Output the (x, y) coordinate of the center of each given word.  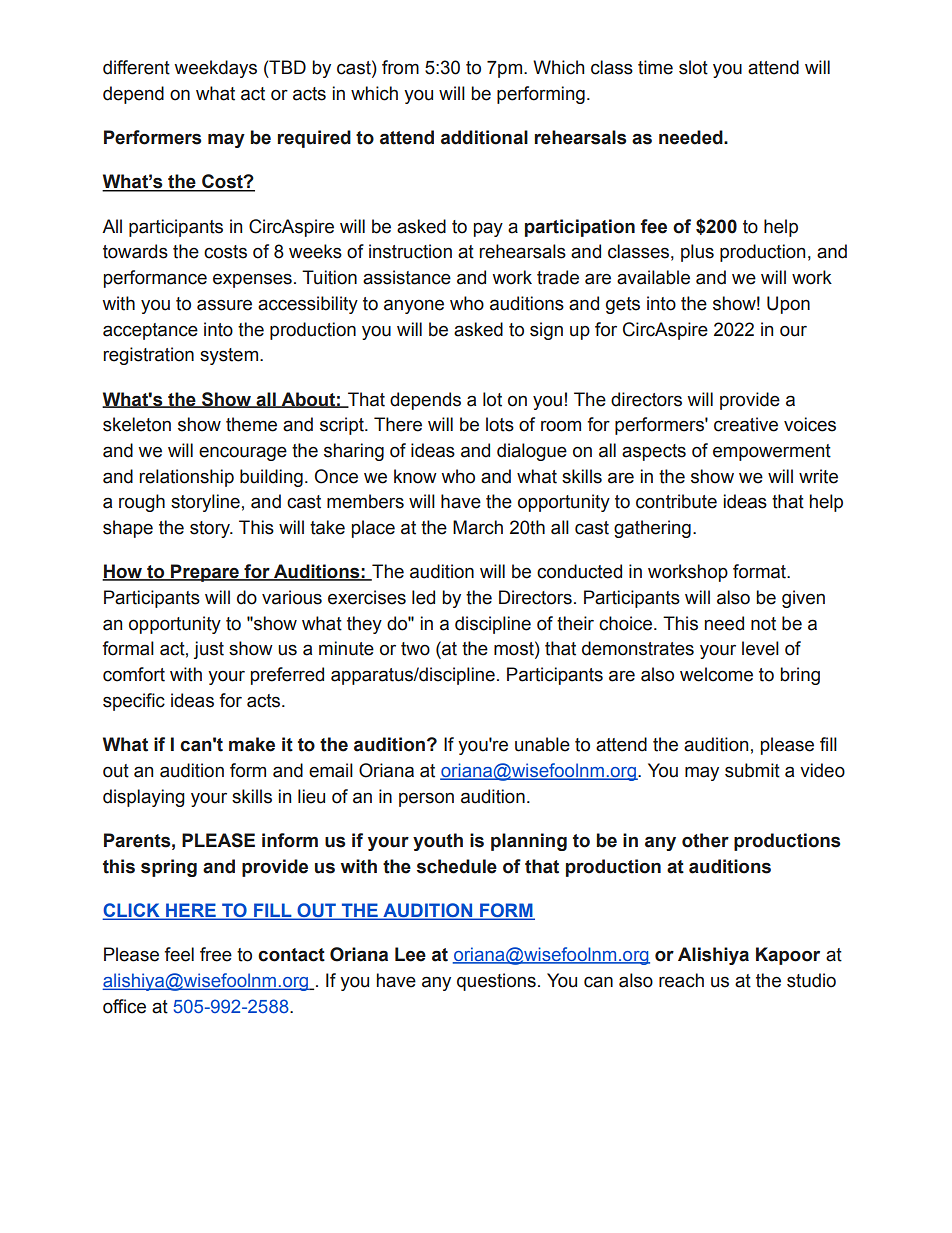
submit (752, 770)
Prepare (205, 573)
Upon (788, 305)
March (478, 527)
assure (224, 305)
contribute (676, 501)
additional (484, 137)
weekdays (215, 69)
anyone (414, 306)
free (216, 954)
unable (542, 744)
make (252, 744)
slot (693, 67)
